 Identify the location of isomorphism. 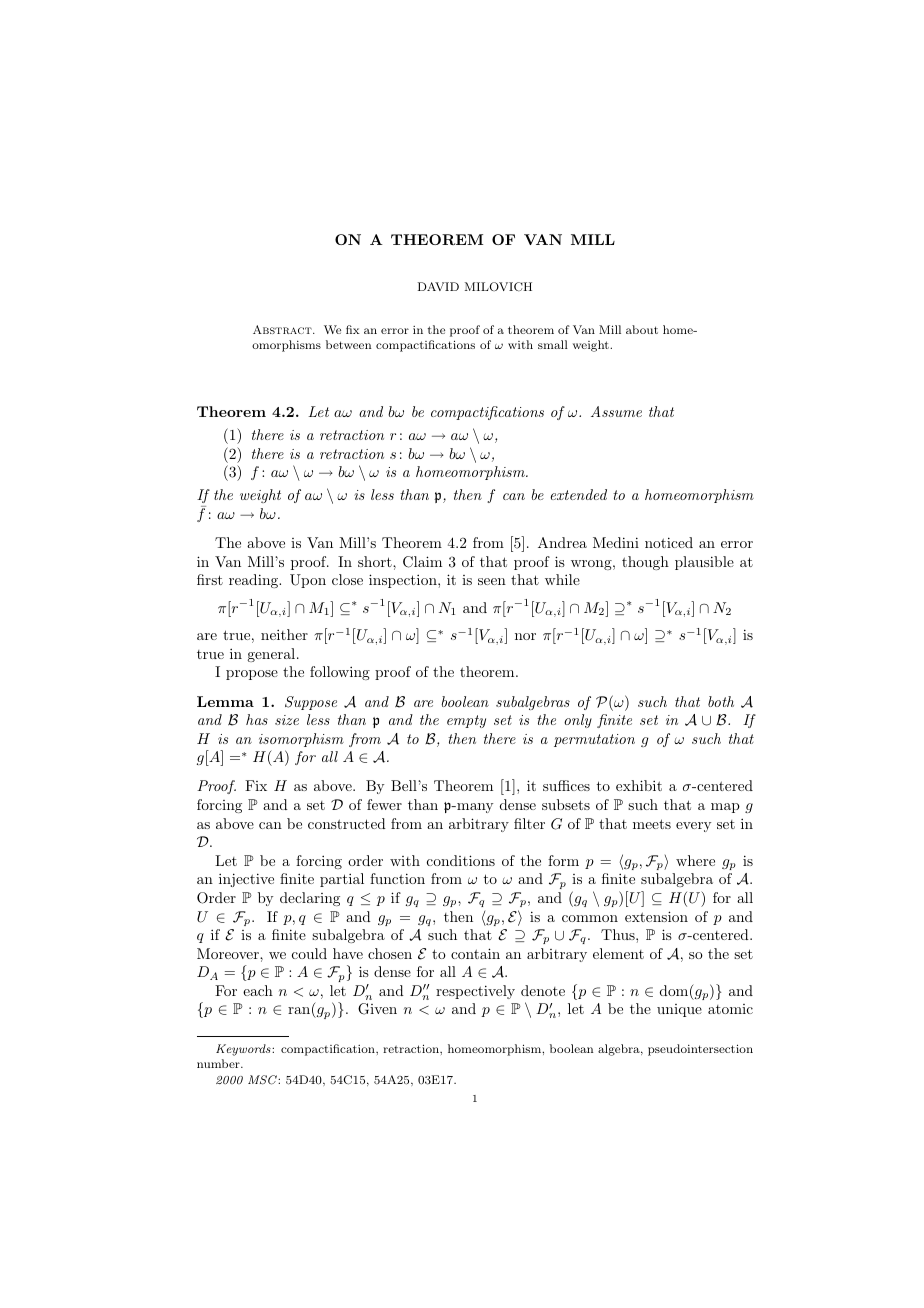
(301, 740).
